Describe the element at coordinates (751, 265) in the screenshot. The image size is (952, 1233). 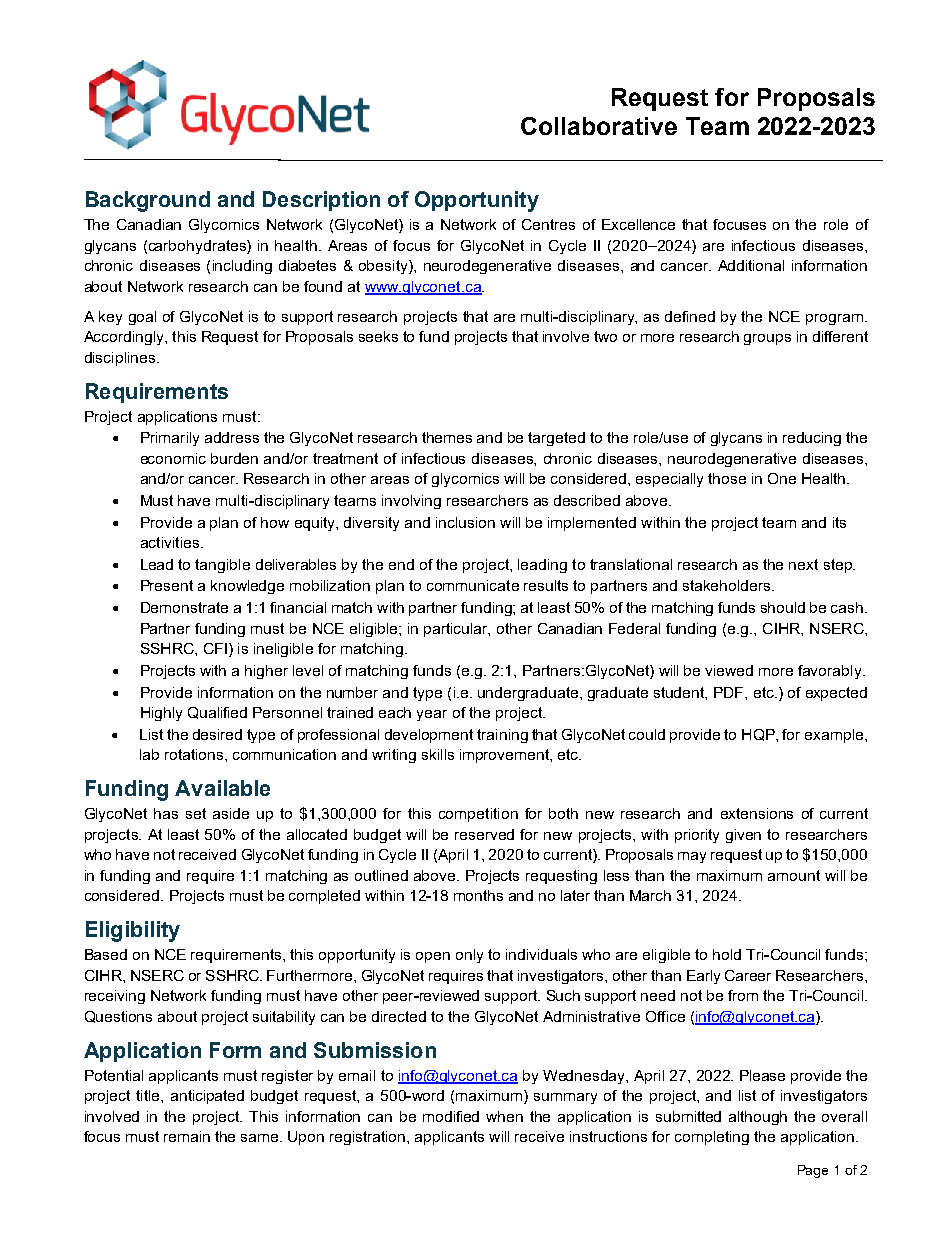
I see `Additional` at that location.
